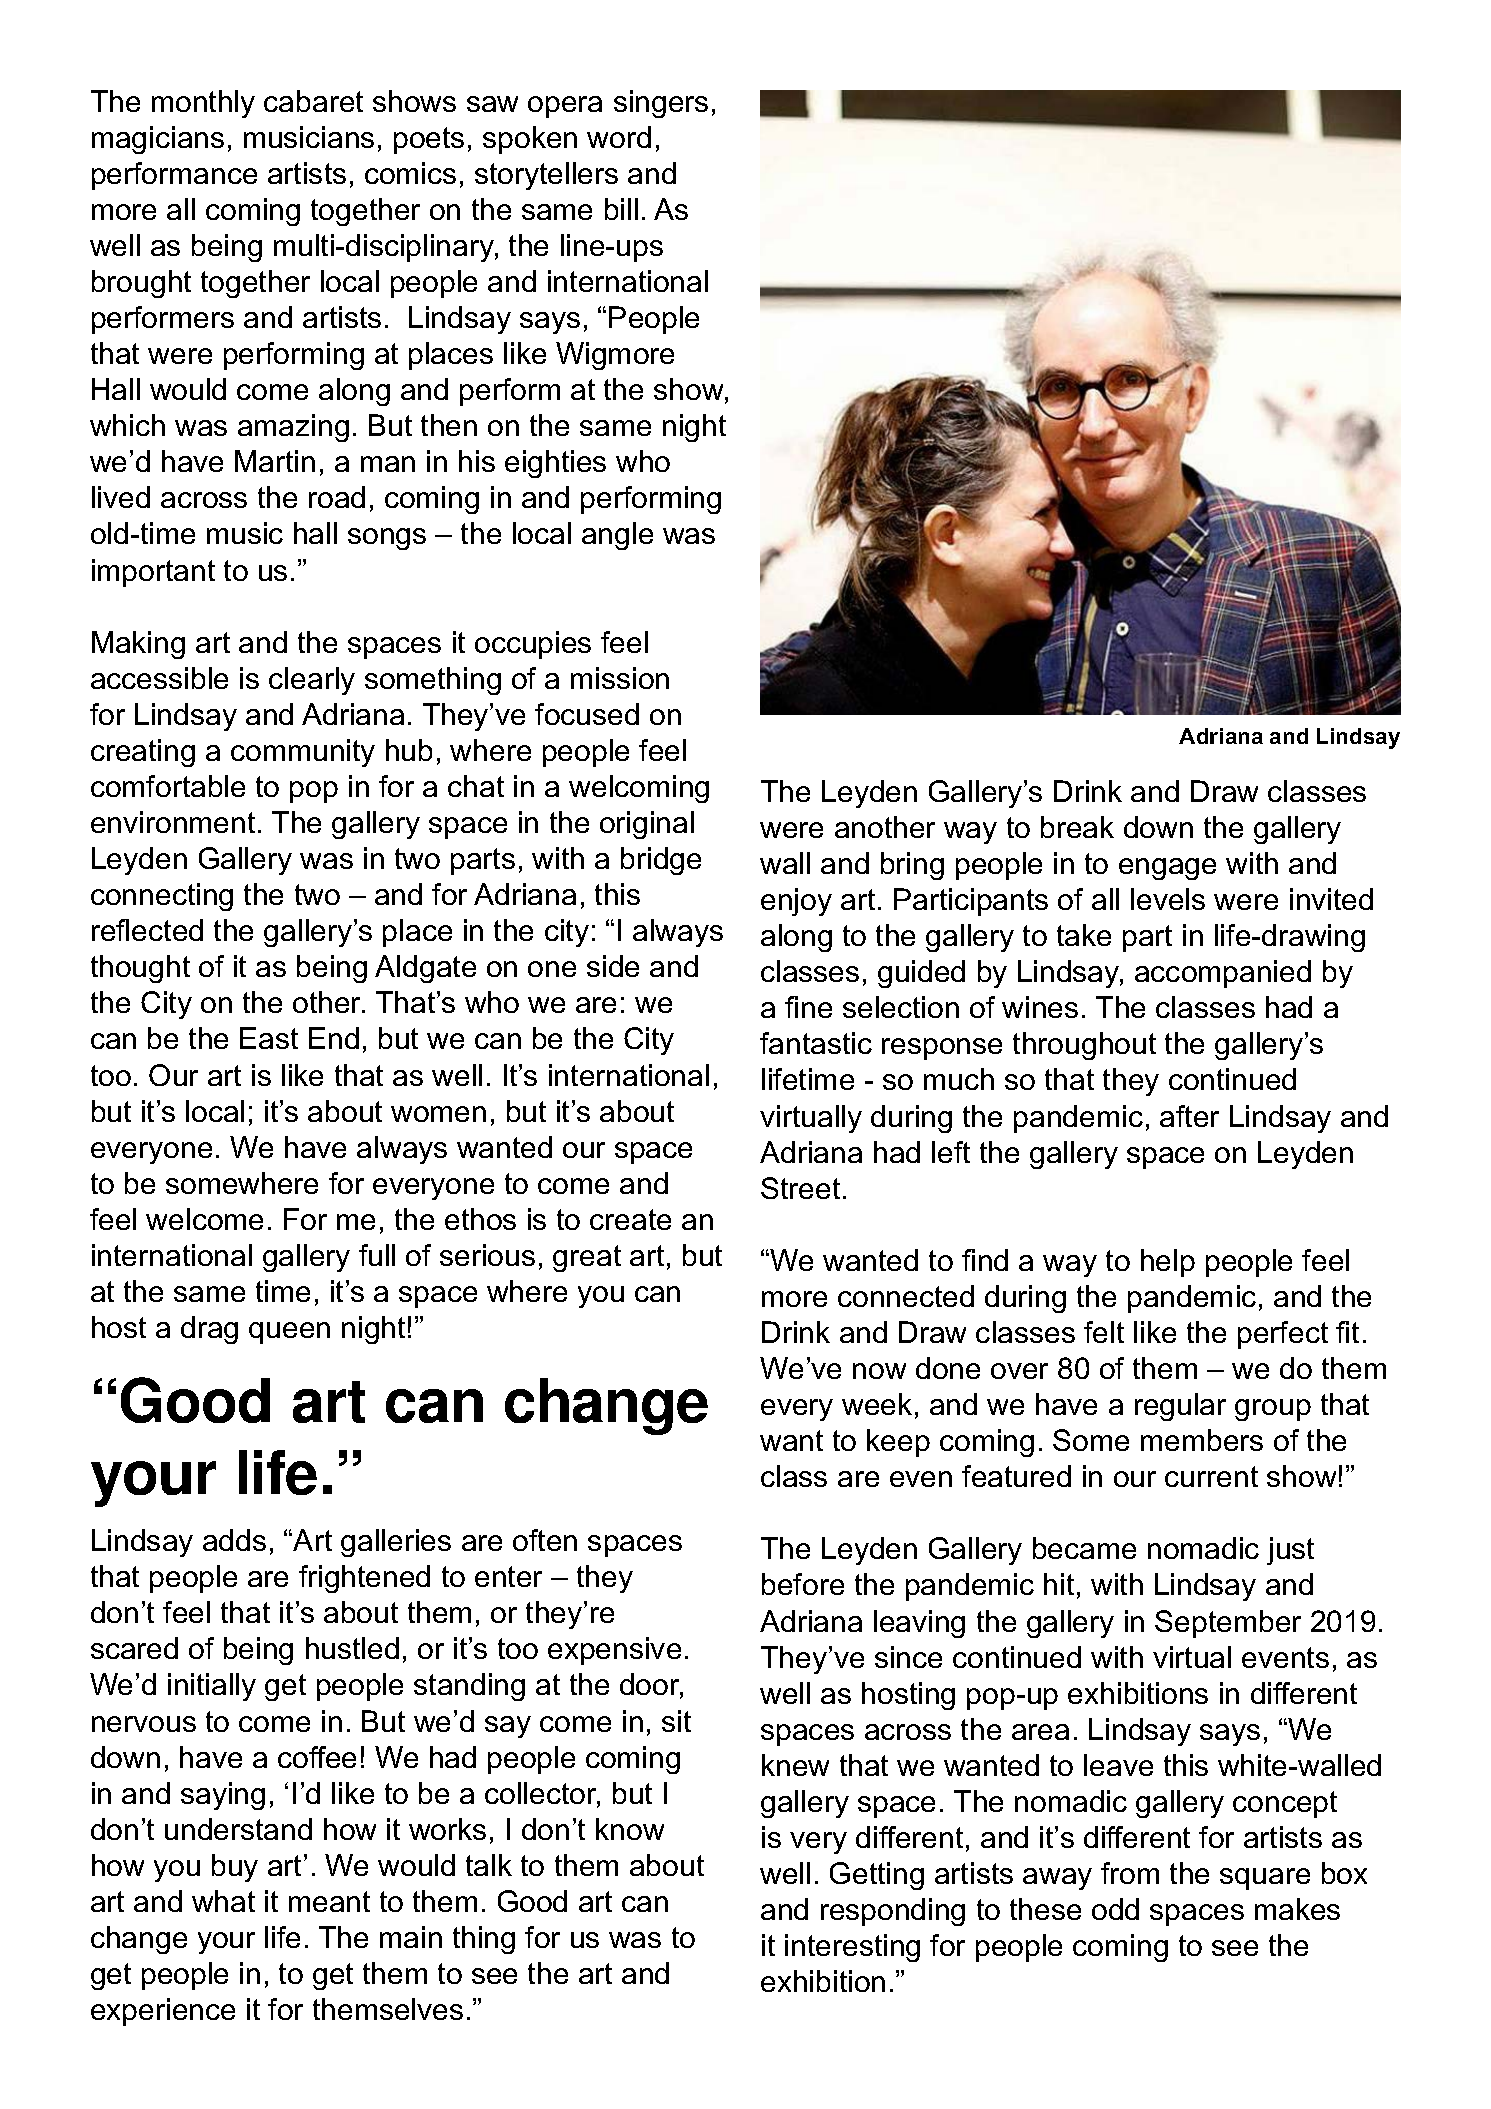 The width and height of the screenshot is (1491, 2109). I want to click on cabaret, so click(313, 101).
